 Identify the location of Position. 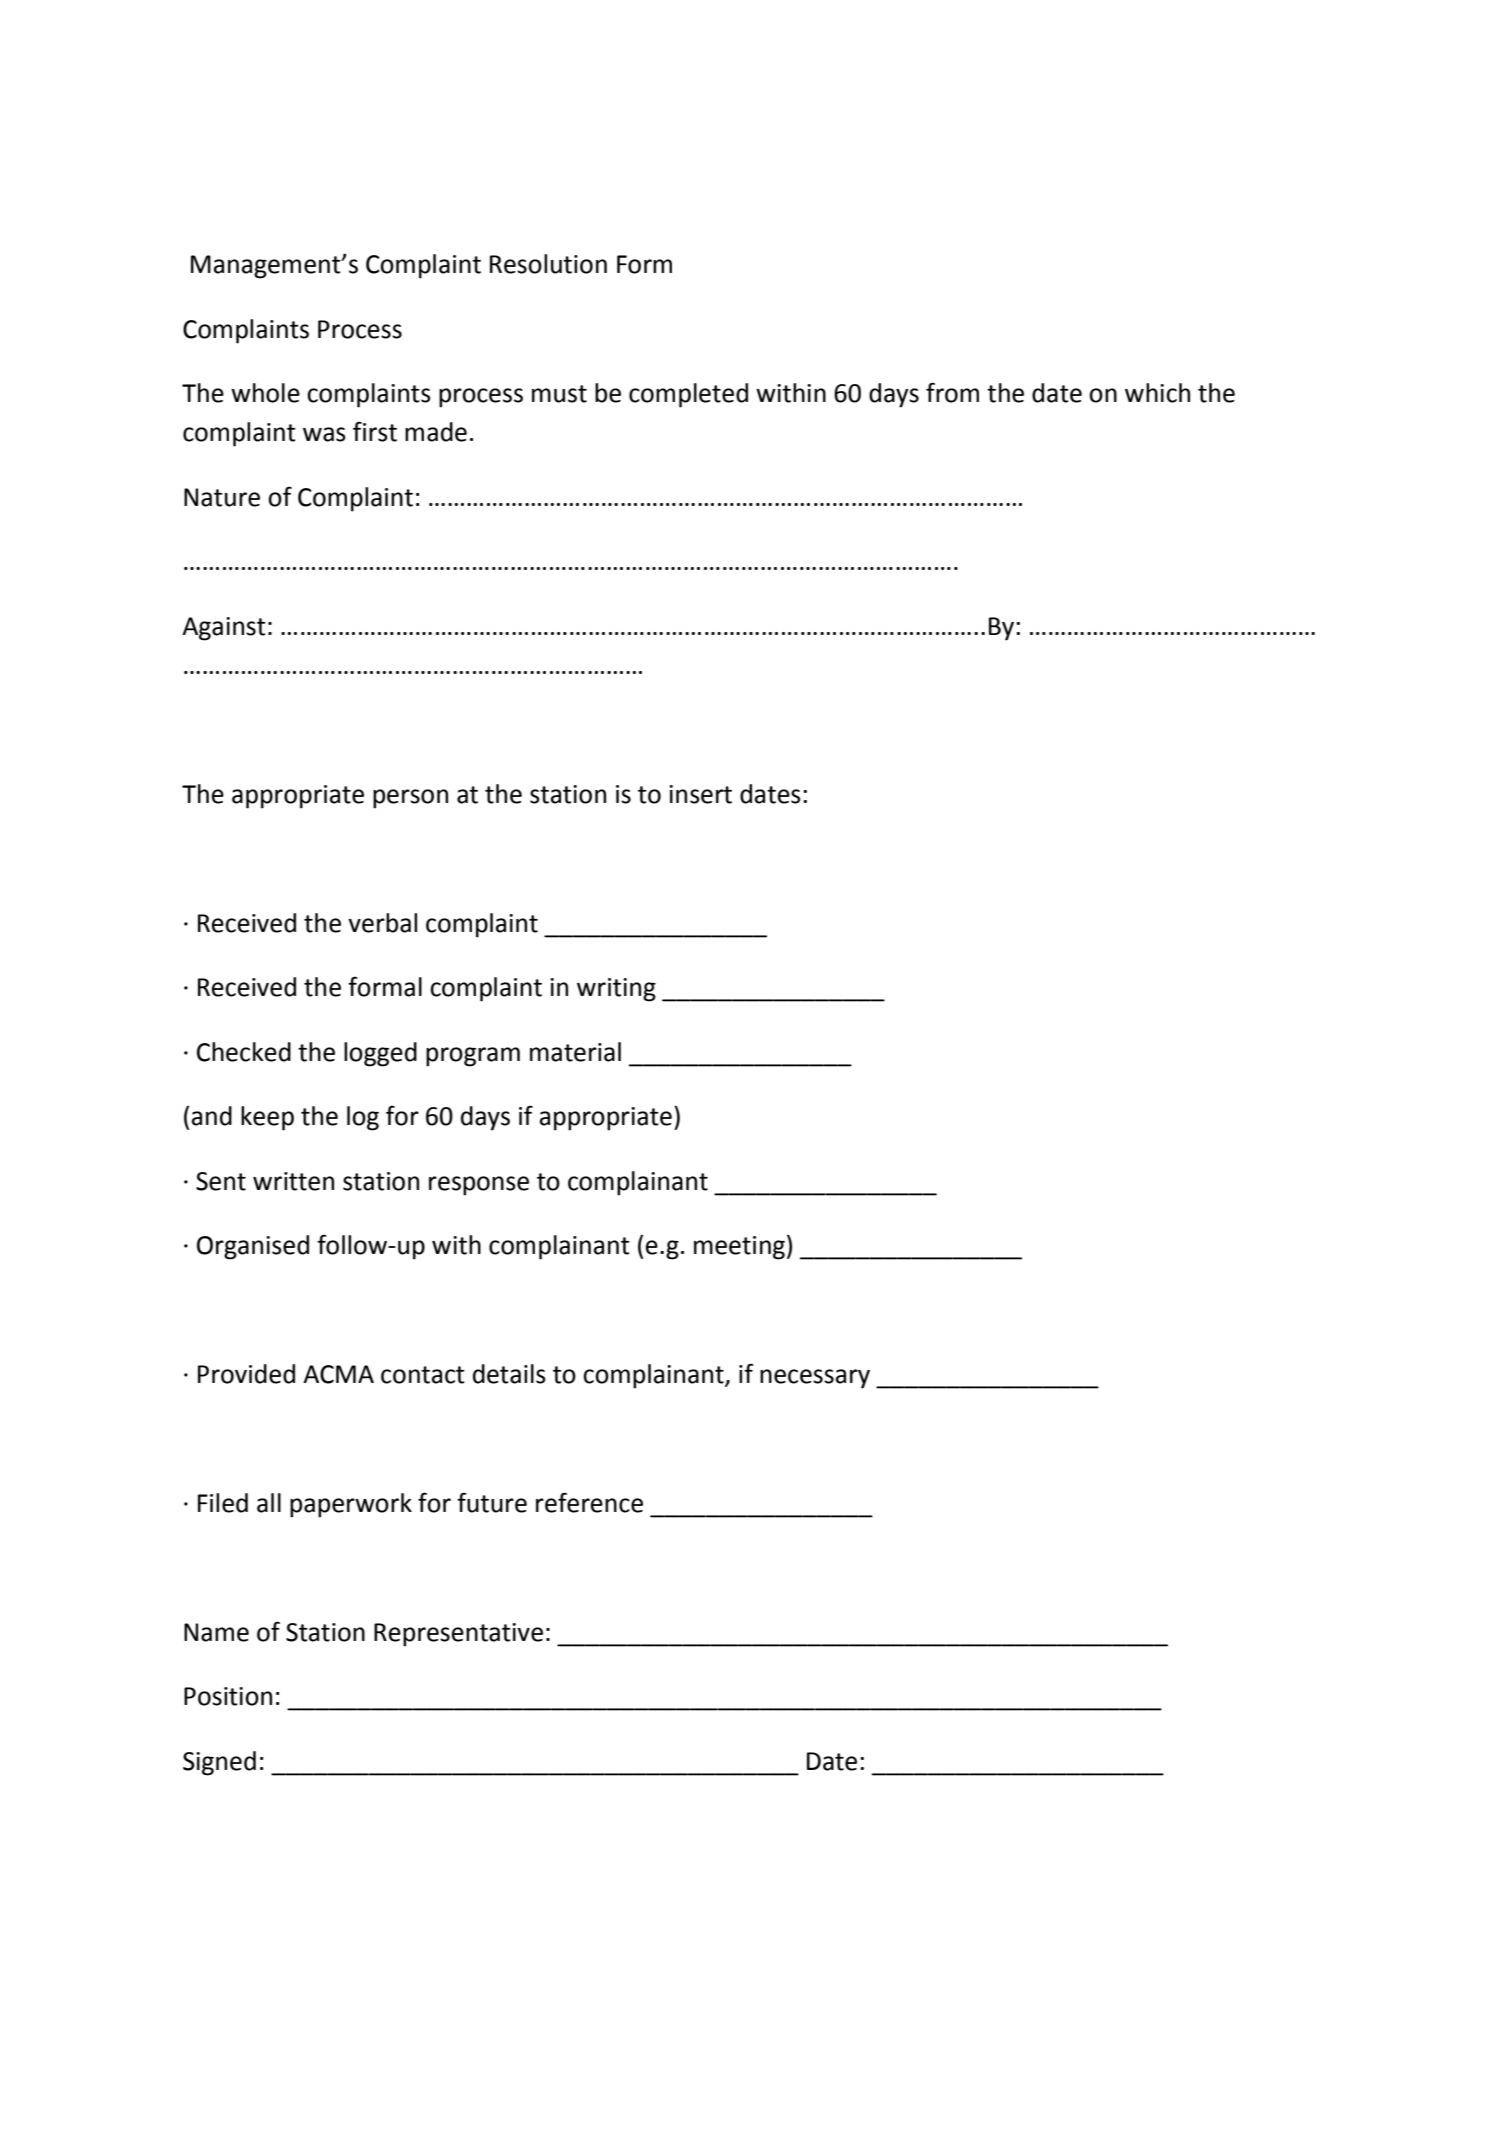
(228, 1696).
